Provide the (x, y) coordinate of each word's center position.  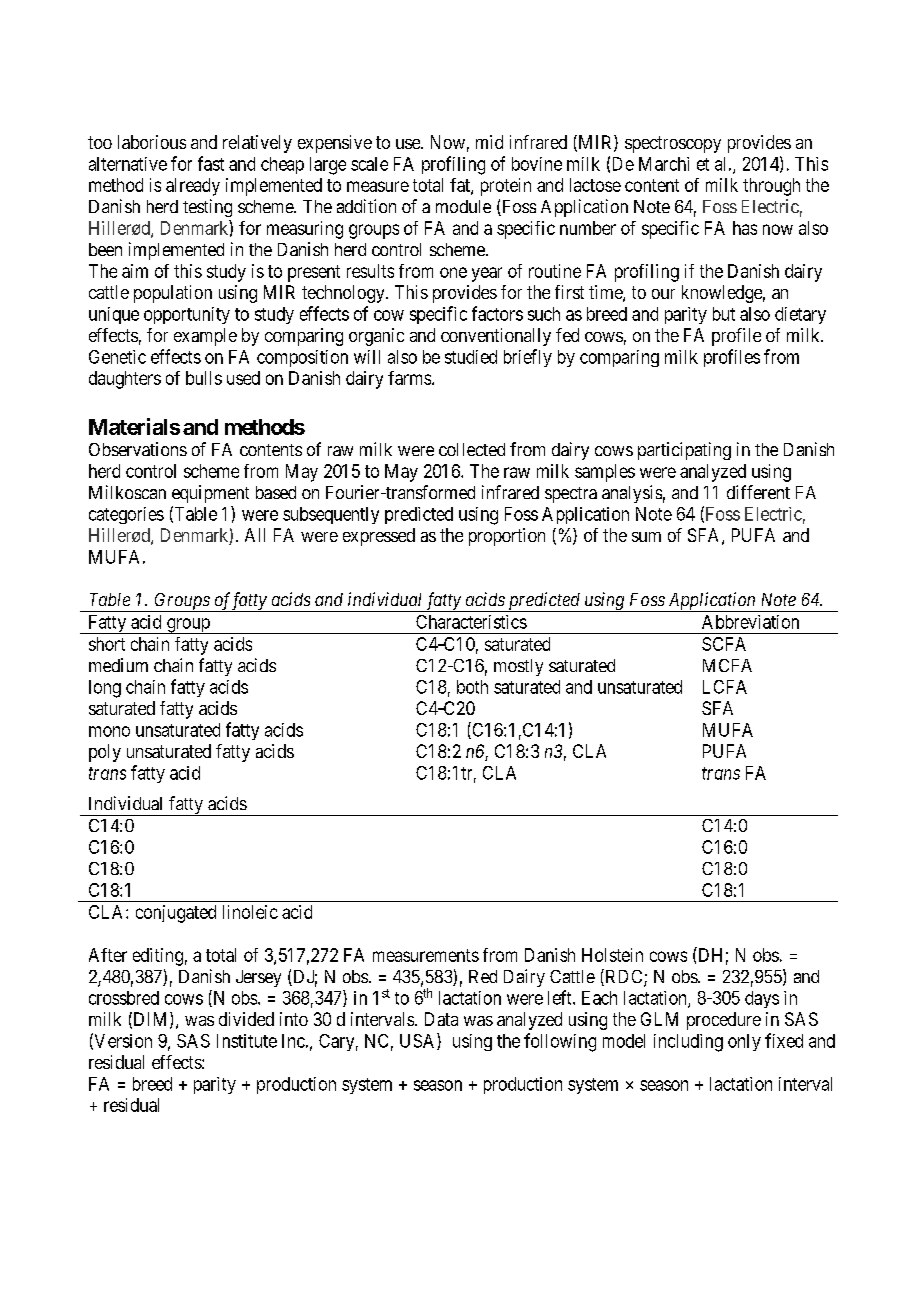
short (107, 644)
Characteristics (471, 622)
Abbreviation (750, 622)
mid (489, 142)
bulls (204, 378)
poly (105, 753)
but (724, 314)
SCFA (724, 644)
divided (246, 1019)
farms (409, 378)
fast (211, 163)
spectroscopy (673, 144)
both (472, 687)
